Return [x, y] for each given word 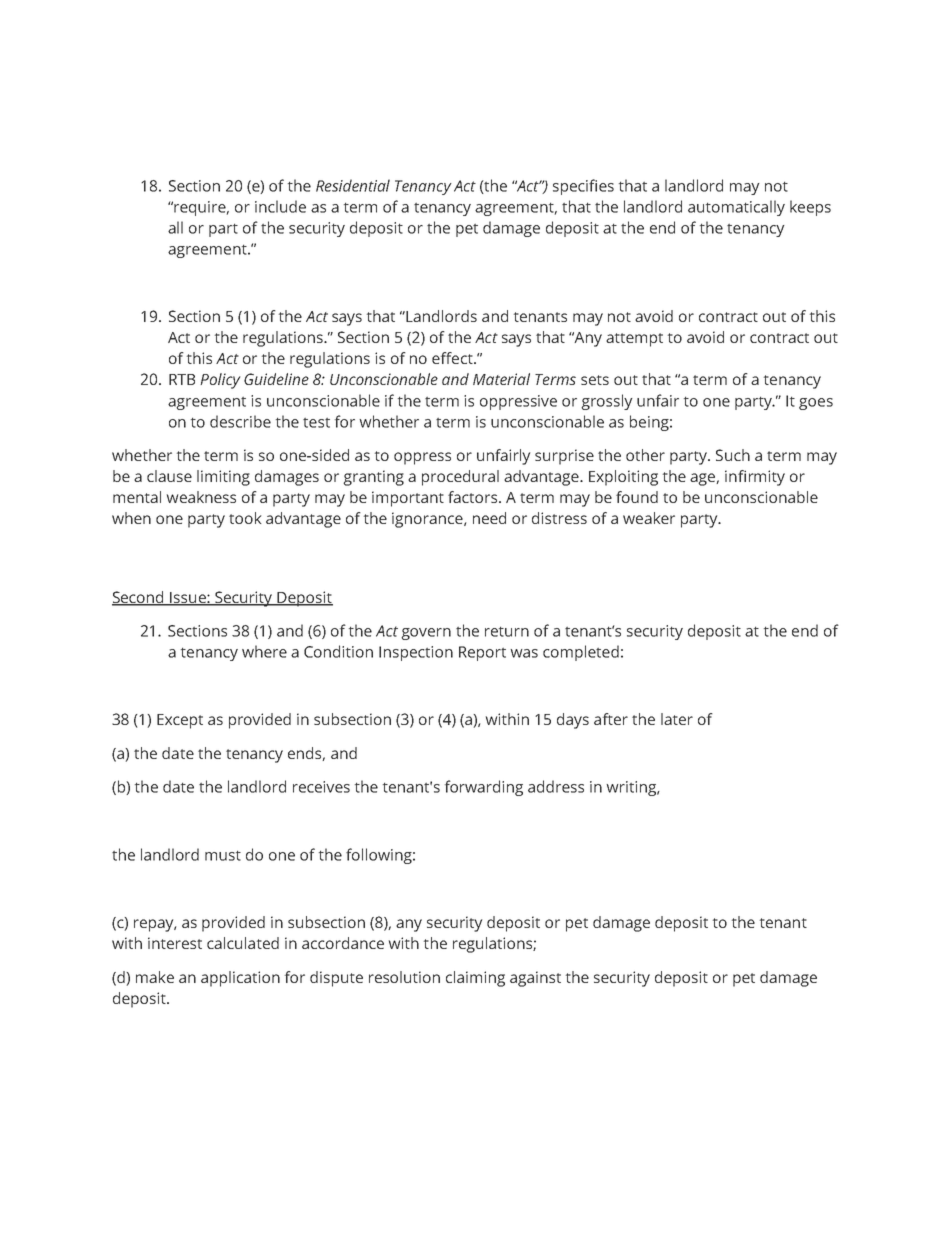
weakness [201, 497]
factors [474, 497]
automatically [736, 208]
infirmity [755, 478]
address [556, 786]
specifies [583, 187]
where [264, 651]
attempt [634, 340]
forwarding [484, 788]
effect [453, 358]
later [677, 719]
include [280, 206]
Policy [220, 381]
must [223, 855]
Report [482, 653]
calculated [243, 943]
